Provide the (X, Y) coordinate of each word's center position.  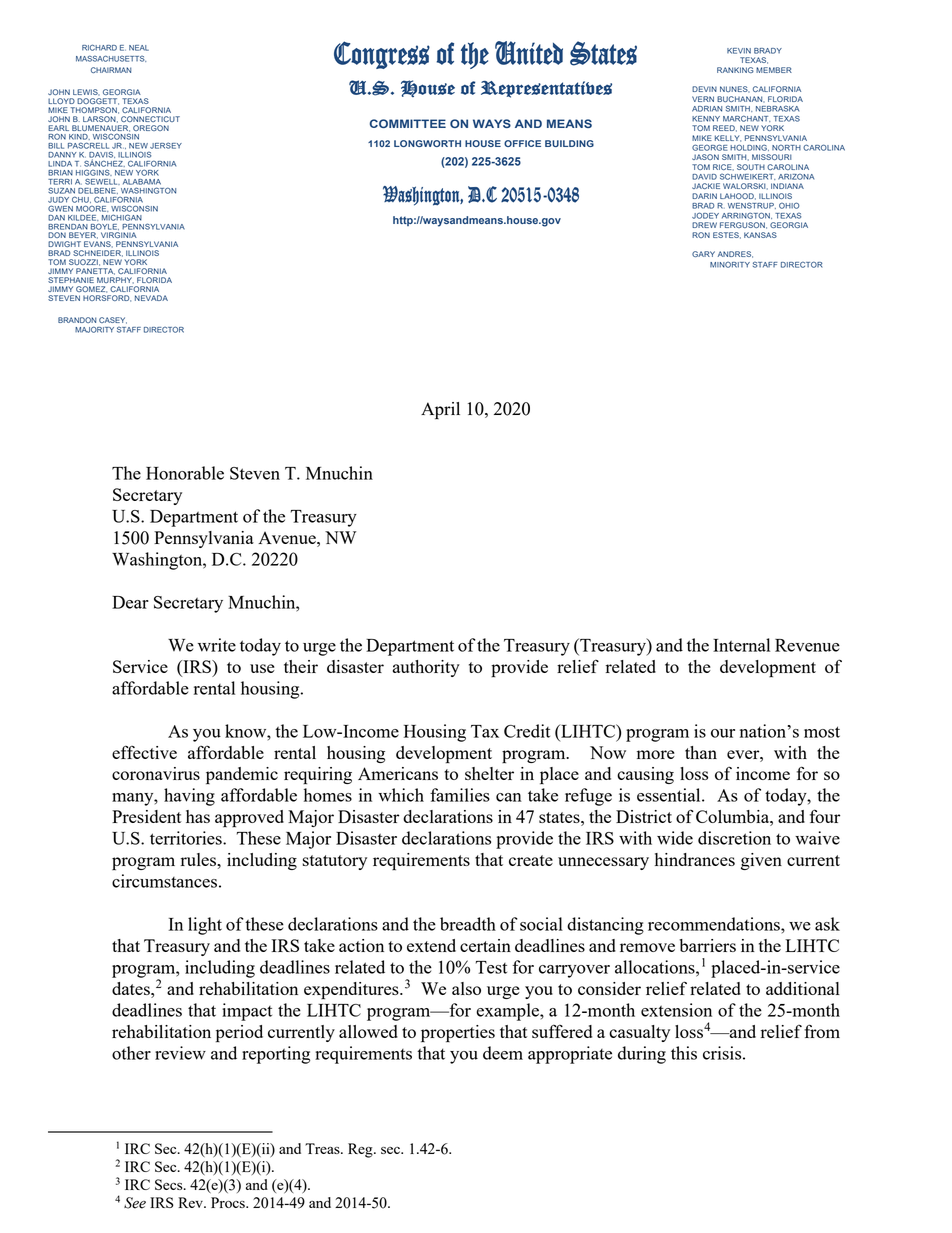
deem (503, 1053)
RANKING (735, 70)
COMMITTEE (408, 123)
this (684, 1053)
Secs (170, 1184)
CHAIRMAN (111, 70)
